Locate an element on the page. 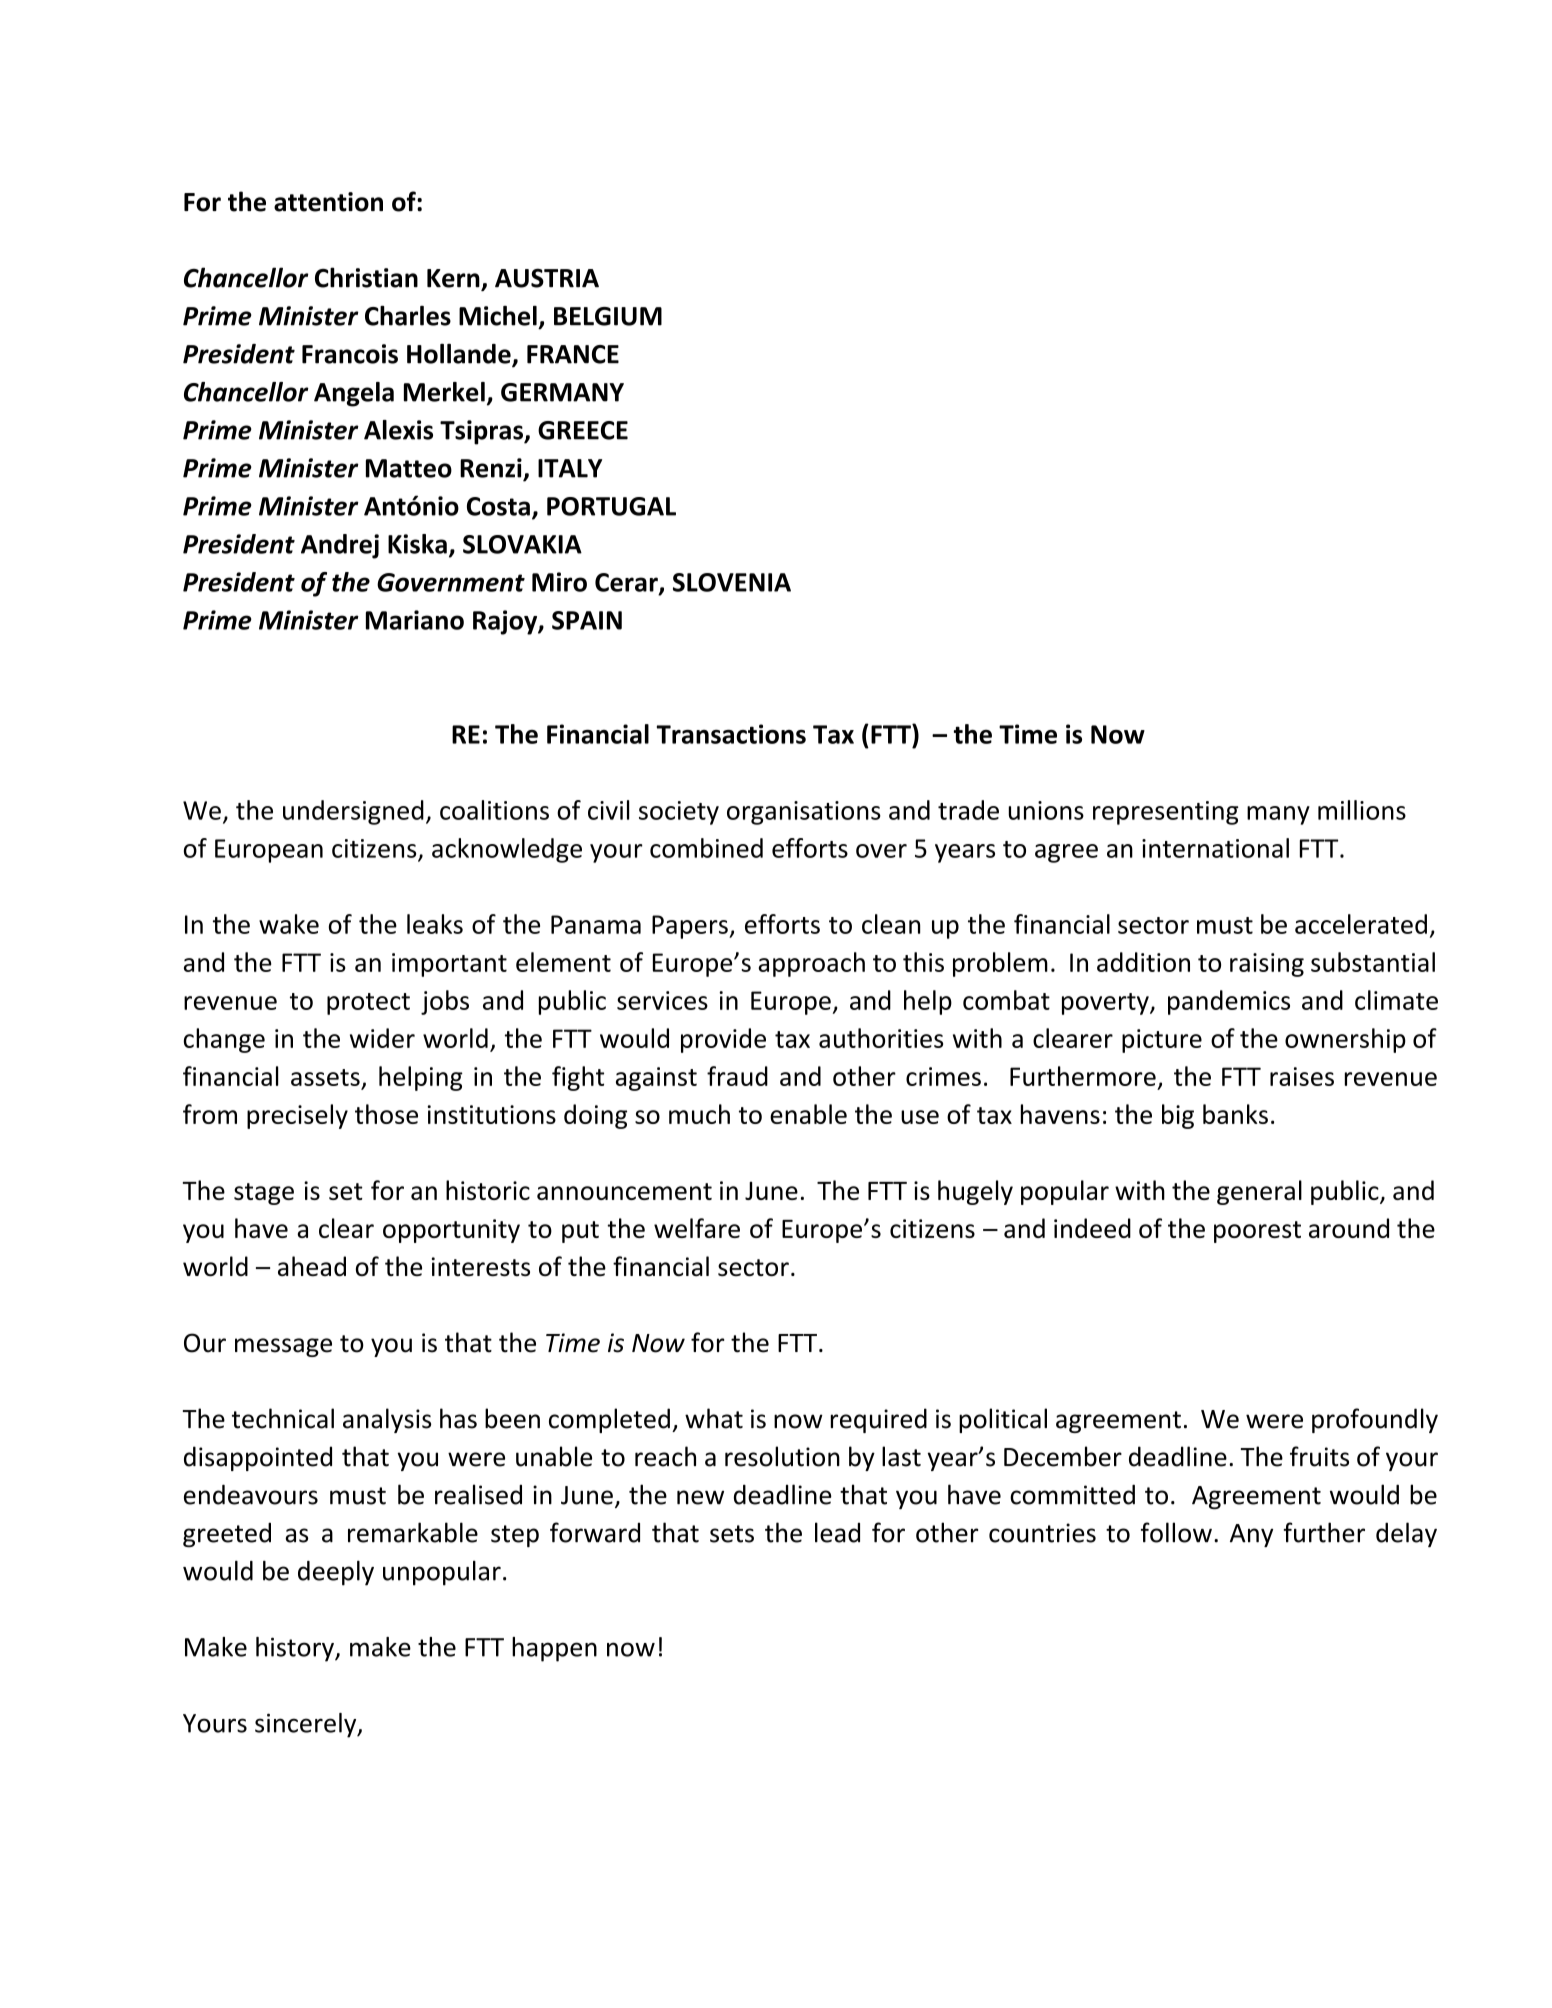 This page has height=2008, width=1552. approach is located at coordinates (811, 964).
